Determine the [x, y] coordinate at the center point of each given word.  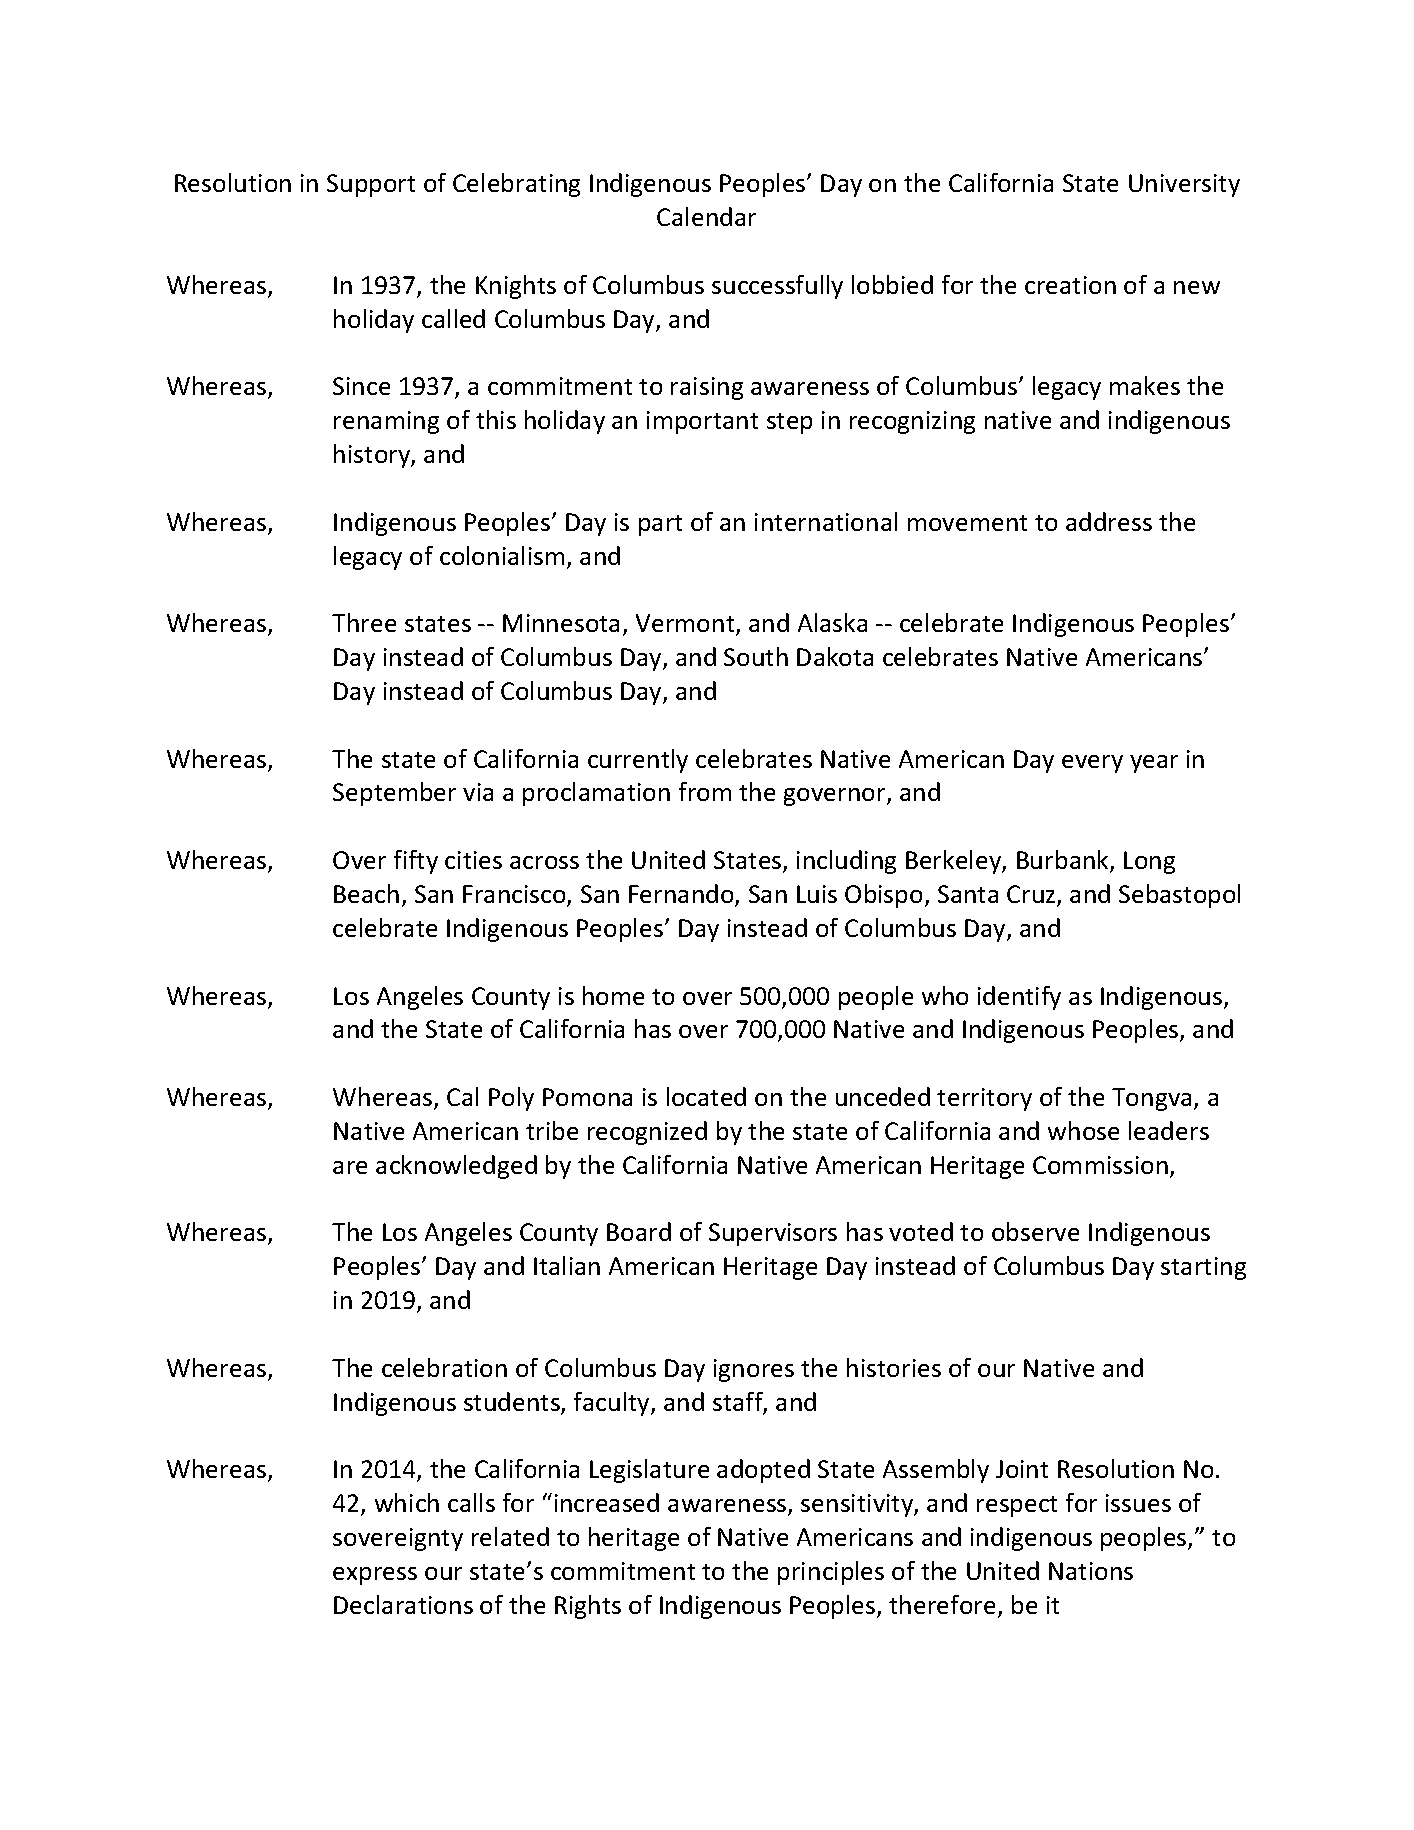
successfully [777, 287]
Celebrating [516, 185]
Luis [817, 894]
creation [1070, 285]
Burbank [1064, 861]
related [510, 1536]
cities [473, 860]
